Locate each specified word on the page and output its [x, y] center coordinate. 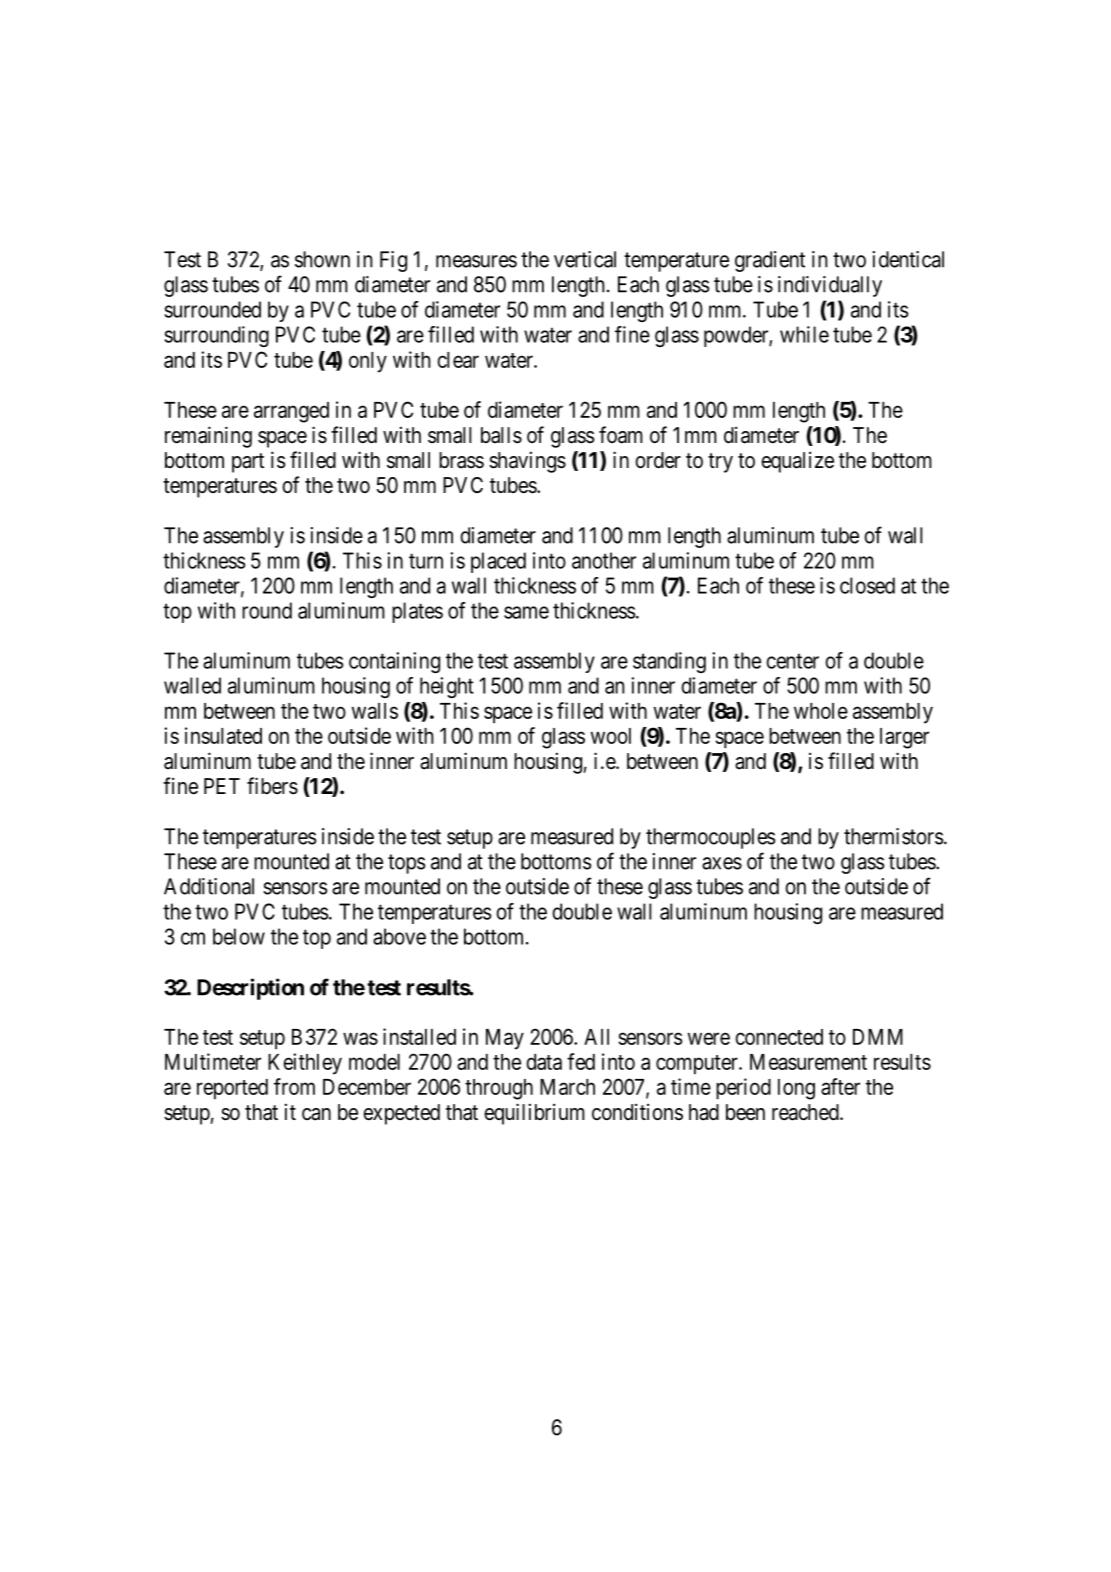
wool [611, 736]
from [294, 1086]
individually [830, 286]
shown [322, 259]
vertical [585, 259]
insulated [223, 735]
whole [821, 711]
